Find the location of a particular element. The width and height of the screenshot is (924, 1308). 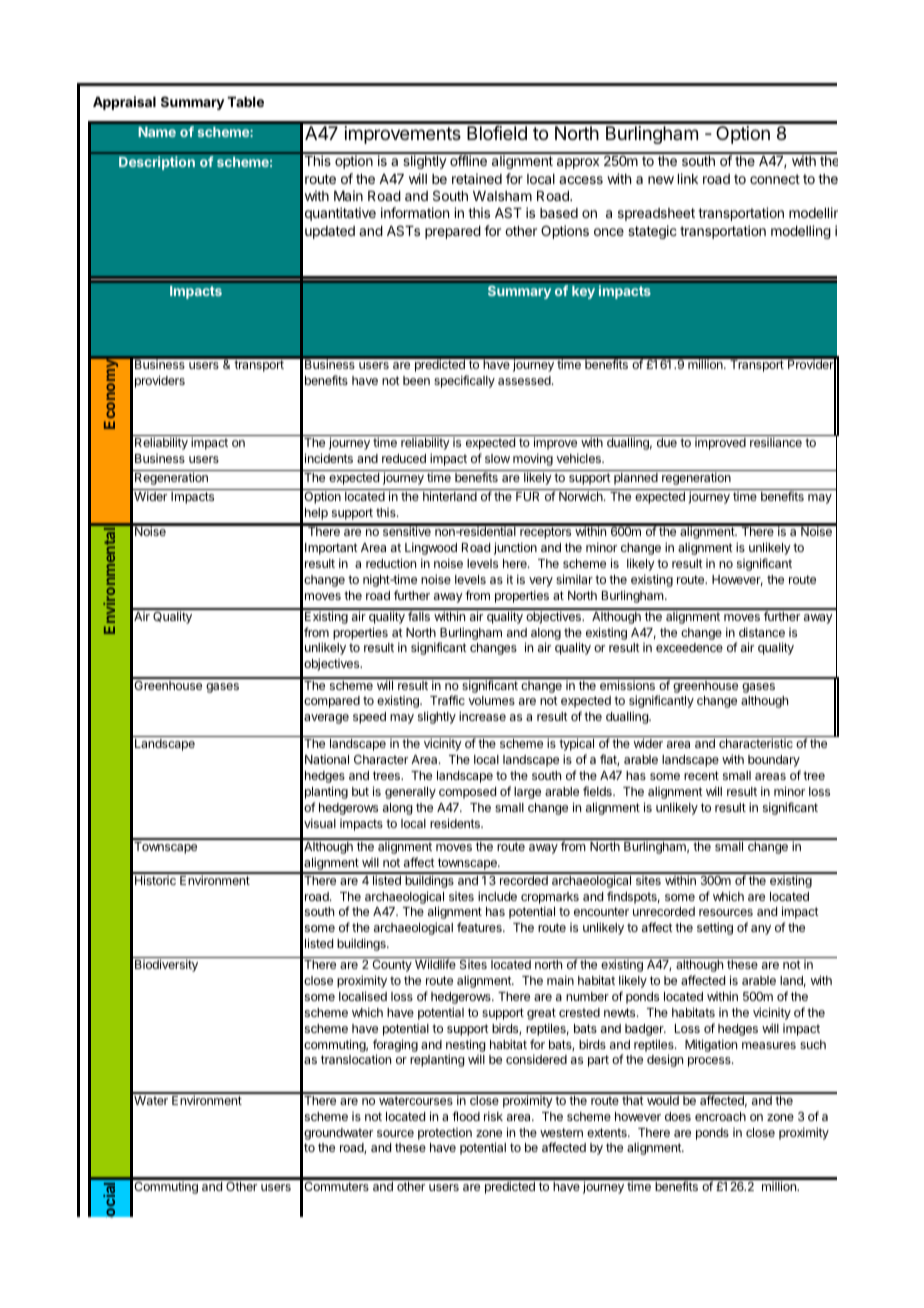

very is located at coordinates (541, 582).
